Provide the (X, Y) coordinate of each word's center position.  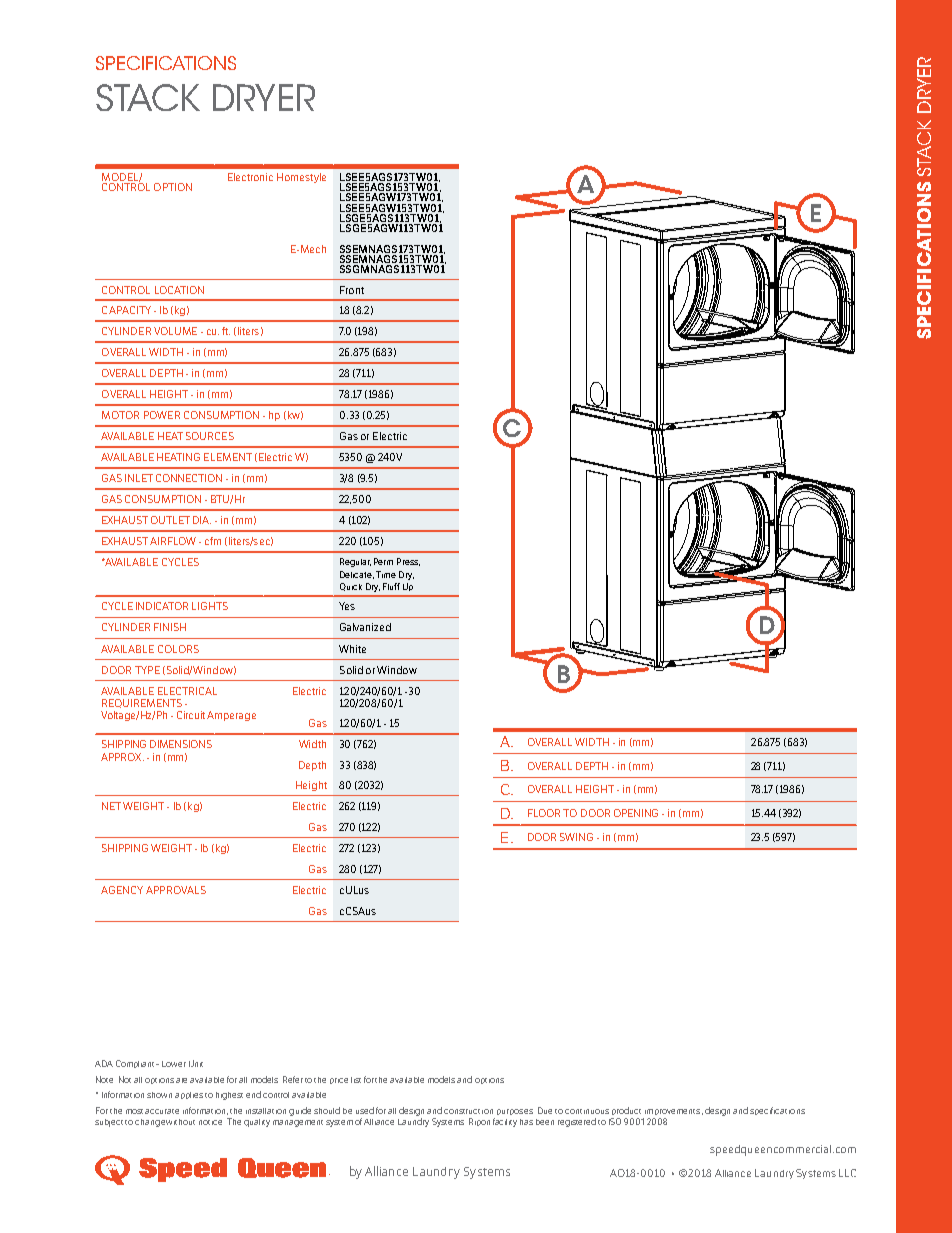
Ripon (479, 1122)
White (352, 649)
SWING (576, 837)
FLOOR (544, 813)
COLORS (178, 649)
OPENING (636, 813)
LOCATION (179, 290)
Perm (383, 561)
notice (210, 1122)
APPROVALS (176, 890)
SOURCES (210, 436)
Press (408, 562)
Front (352, 290)
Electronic (250, 177)
